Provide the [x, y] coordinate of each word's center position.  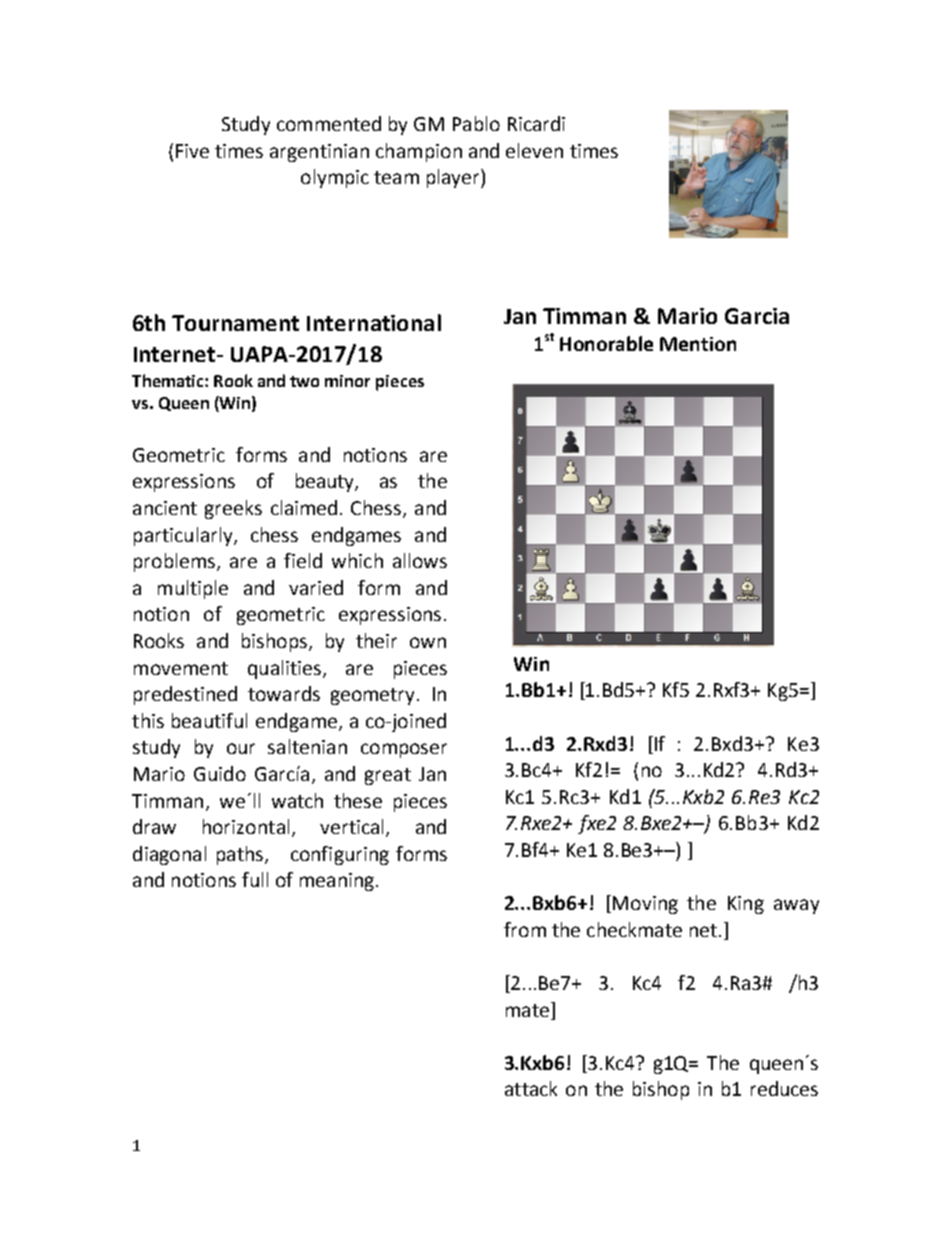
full [255, 879]
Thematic [169, 380]
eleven [534, 150]
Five [192, 151]
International [374, 322]
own [428, 642]
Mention [698, 344]
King [746, 905]
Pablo [476, 123]
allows [420, 560]
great [388, 776]
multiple [193, 589]
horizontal [246, 826]
